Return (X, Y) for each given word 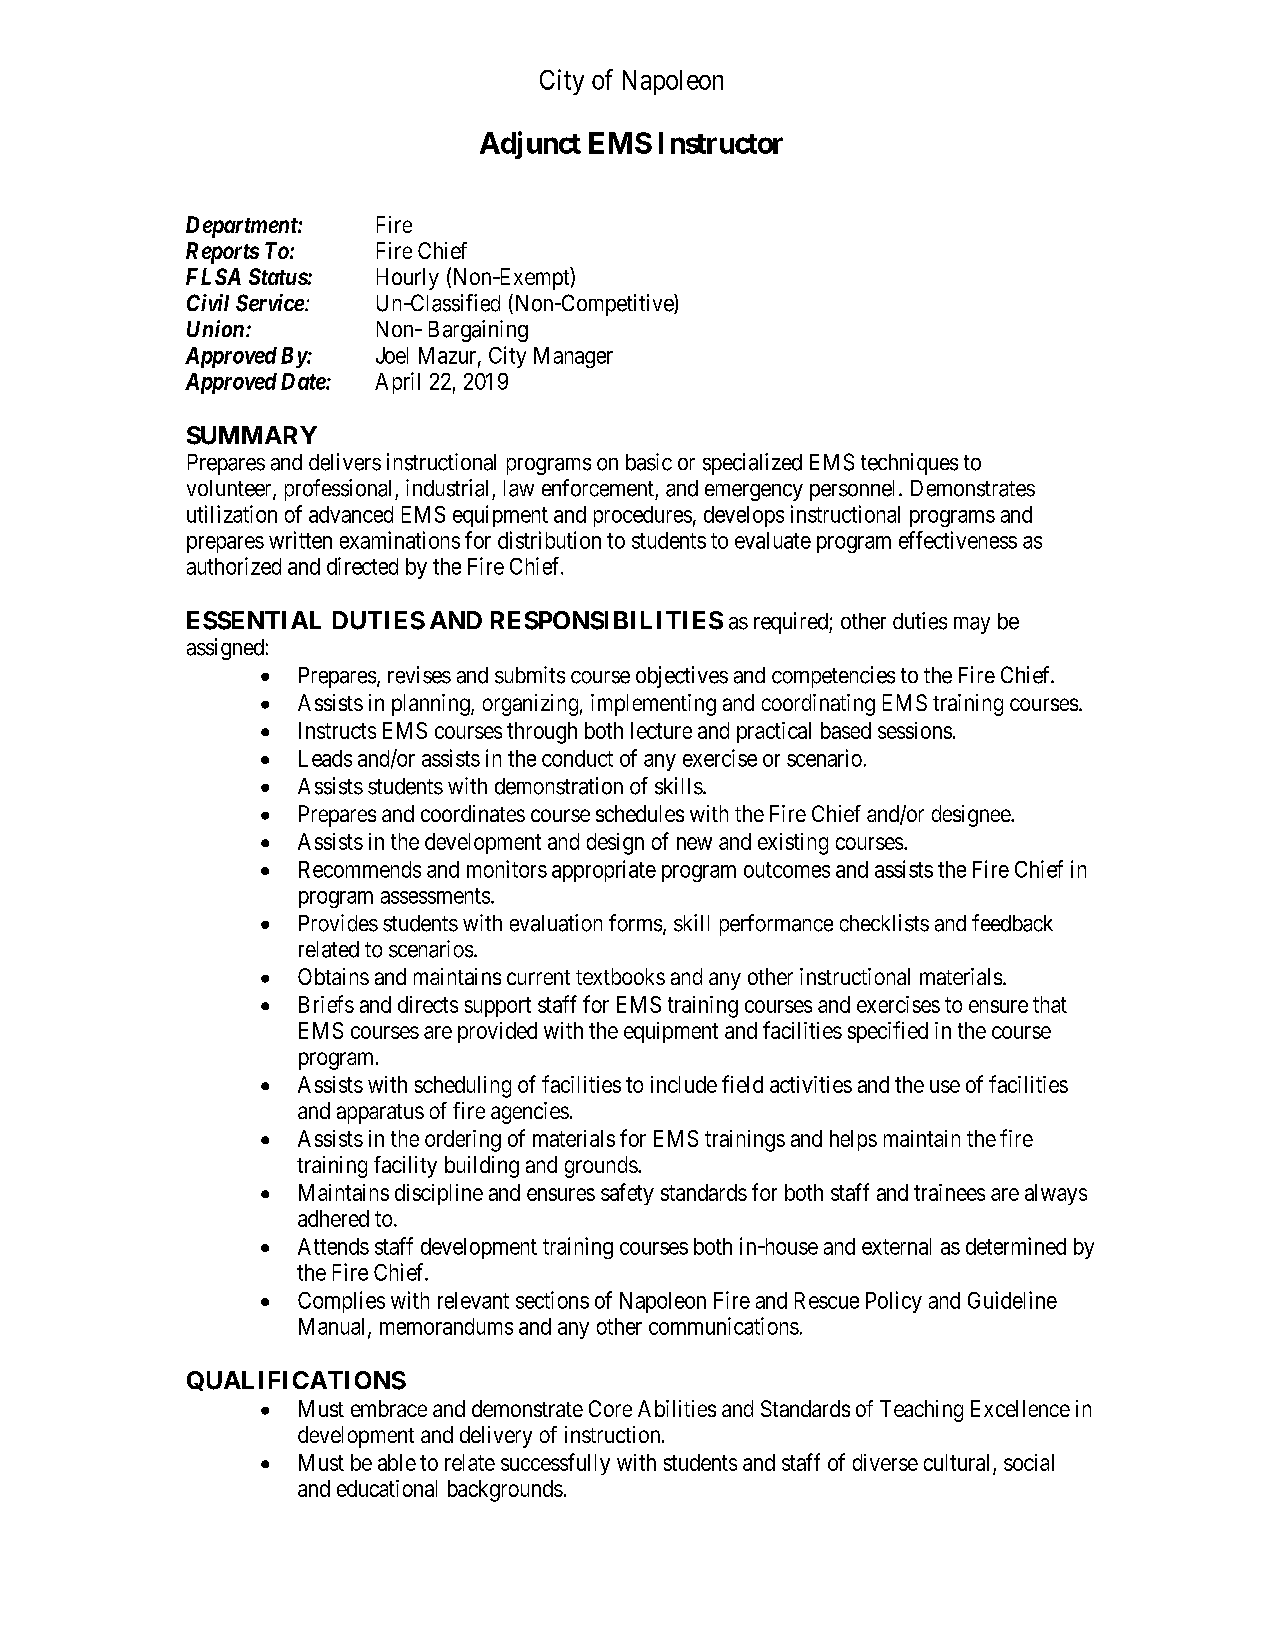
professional (340, 490)
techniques (909, 464)
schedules (640, 813)
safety (627, 1194)
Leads (325, 758)
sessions (915, 730)
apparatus (380, 1114)
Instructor (721, 143)
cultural (956, 1462)
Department (242, 227)
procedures (643, 516)
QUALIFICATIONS (296, 1381)
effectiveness (958, 540)
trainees (949, 1192)
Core (610, 1408)
